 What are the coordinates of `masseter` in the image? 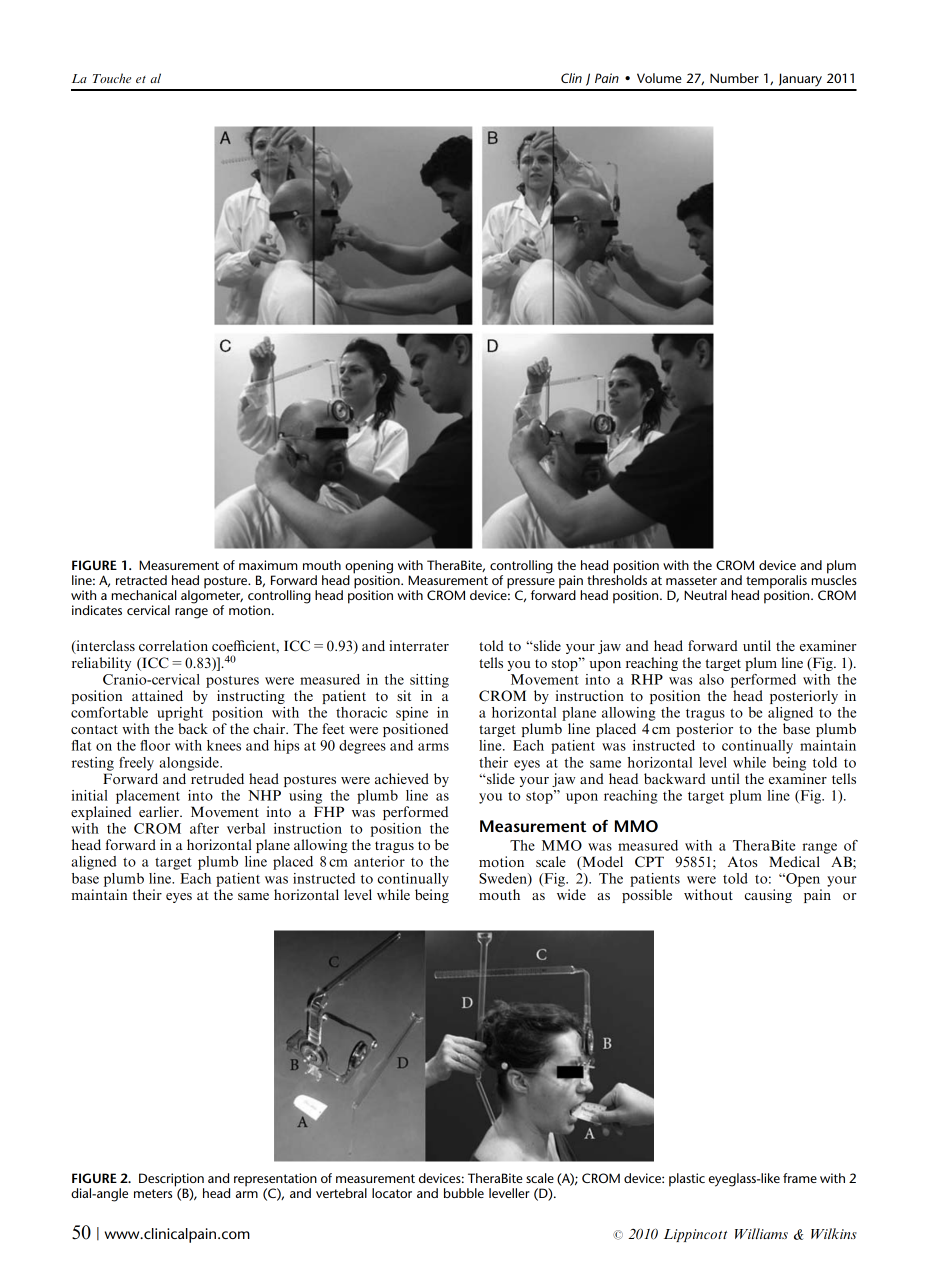 It's located at (691, 580).
